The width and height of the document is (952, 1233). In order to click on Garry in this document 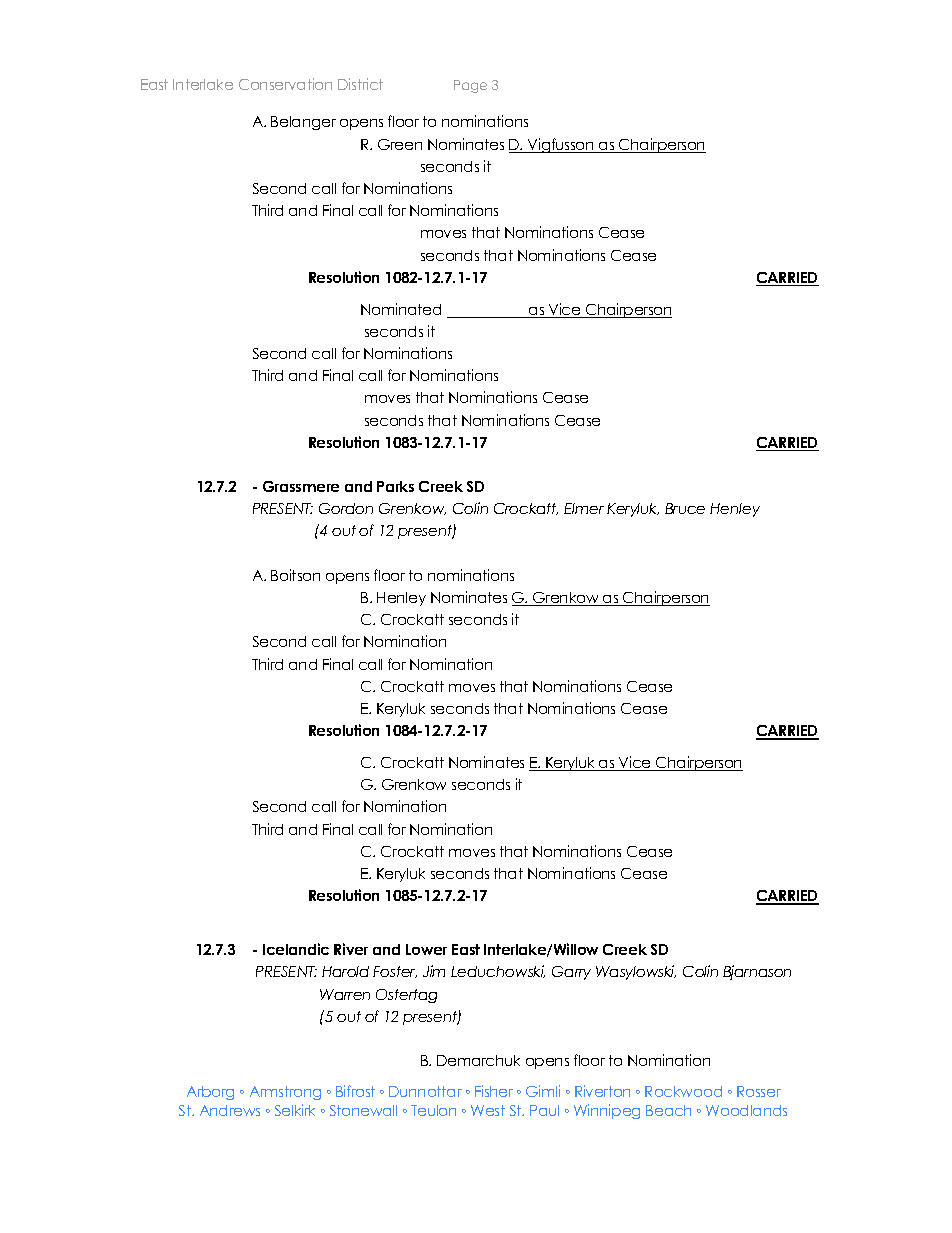, I will do `click(571, 973)`.
